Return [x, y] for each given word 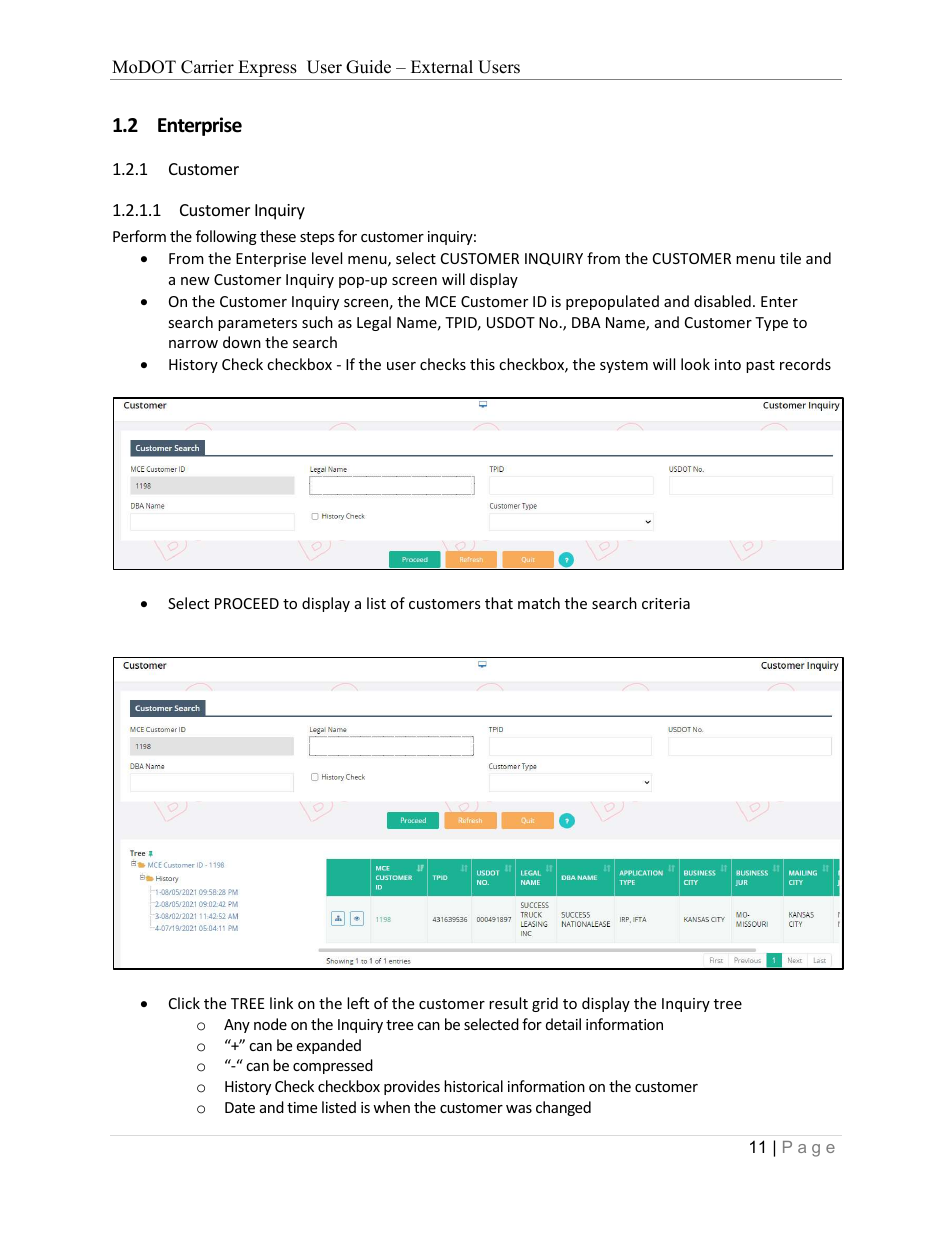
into [728, 364]
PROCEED [247, 603]
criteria [666, 603]
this [482, 364]
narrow [193, 344]
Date [240, 1107]
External [442, 67]
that [499, 603]
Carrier [207, 67]
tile [790, 258]
